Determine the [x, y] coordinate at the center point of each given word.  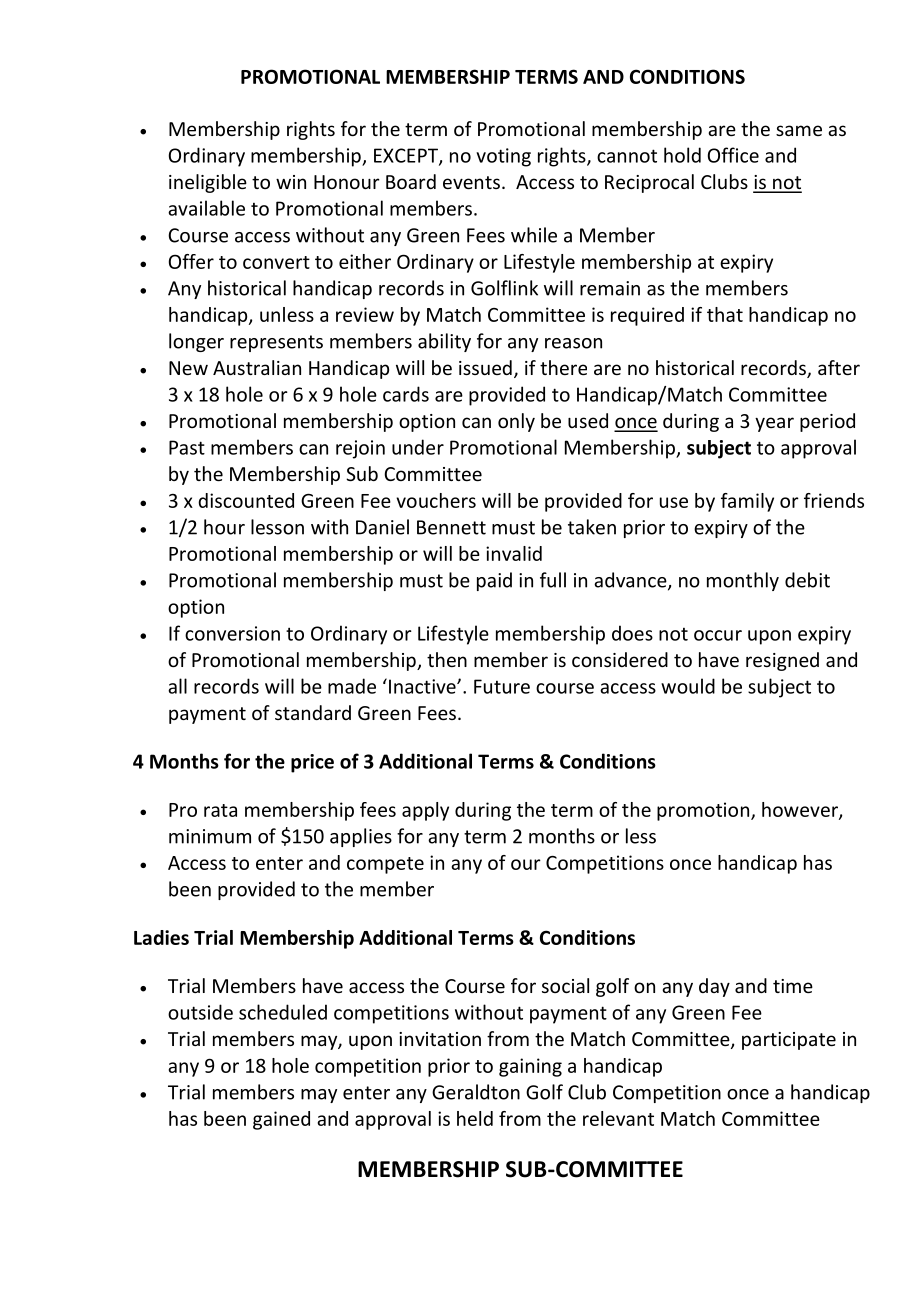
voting [503, 157]
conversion [232, 633]
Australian [257, 367]
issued [485, 367]
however [801, 810]
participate [789, 1041]
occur [718, 635]
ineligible [208, 183]
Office [733, 155]
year [774, 424]
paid [494, 581]
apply [425, 811]
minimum [210, 836]
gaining [530, 1067]
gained [281, 1120]
